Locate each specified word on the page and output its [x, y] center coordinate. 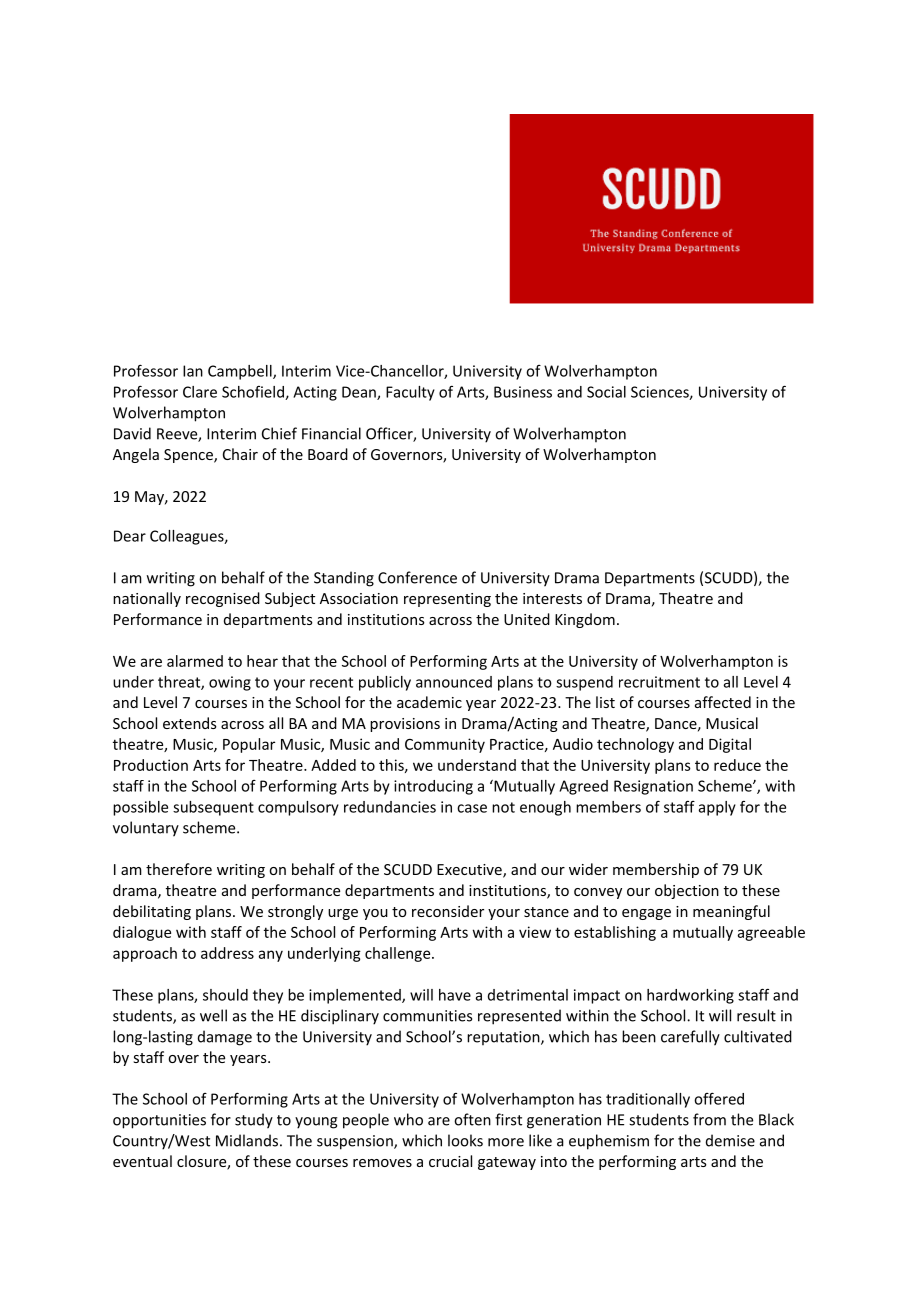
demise [730, 1140]
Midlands [247, 1140]
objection [687, 891]
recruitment [659, 682]
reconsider [448, 911]
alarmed [195, 661]
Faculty [410, 393]
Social [606, 392]
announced [454, 682]
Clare [200, 392]
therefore [179, 869]
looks [465, 1140]
